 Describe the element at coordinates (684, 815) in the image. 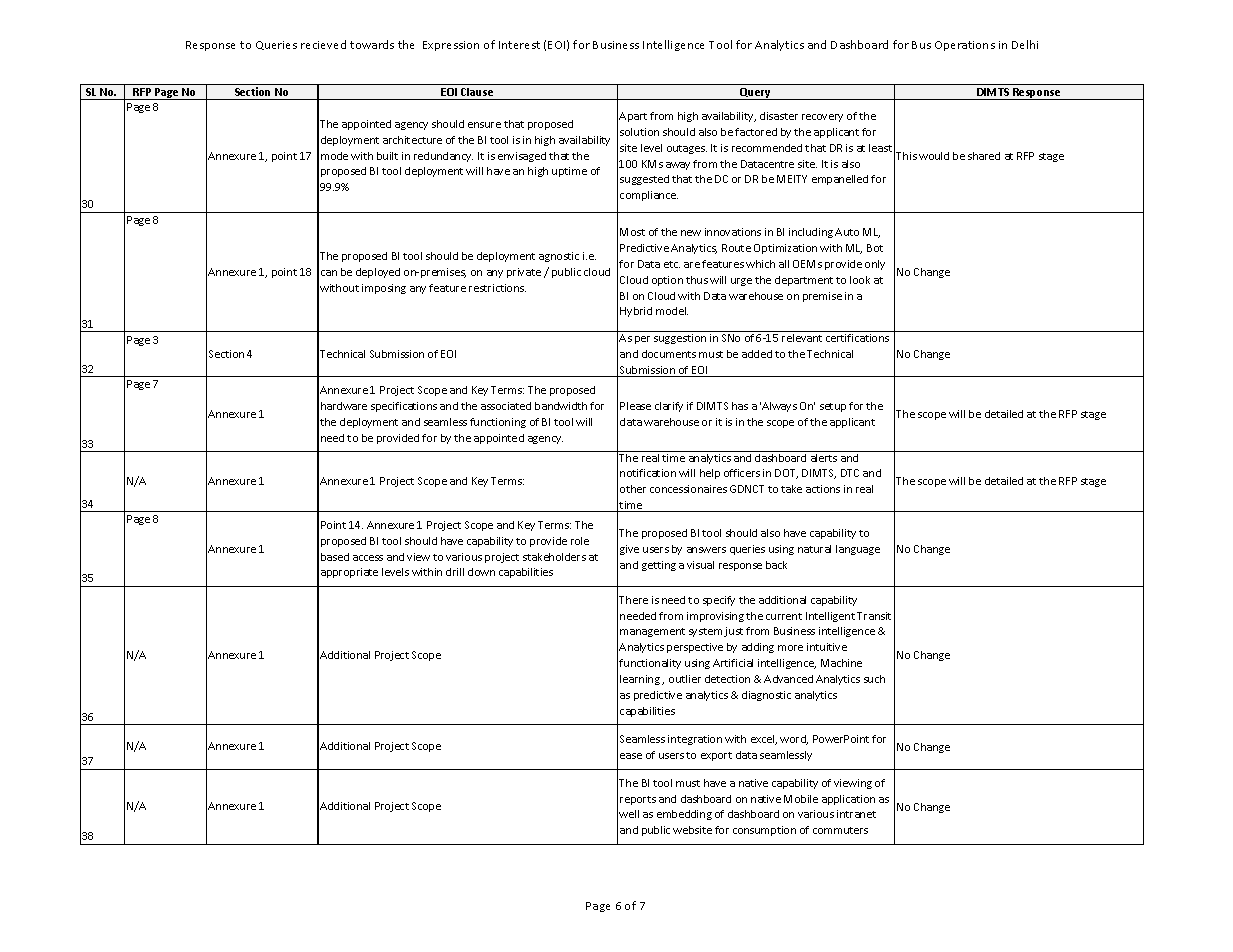

I see `embedding` at that location.
